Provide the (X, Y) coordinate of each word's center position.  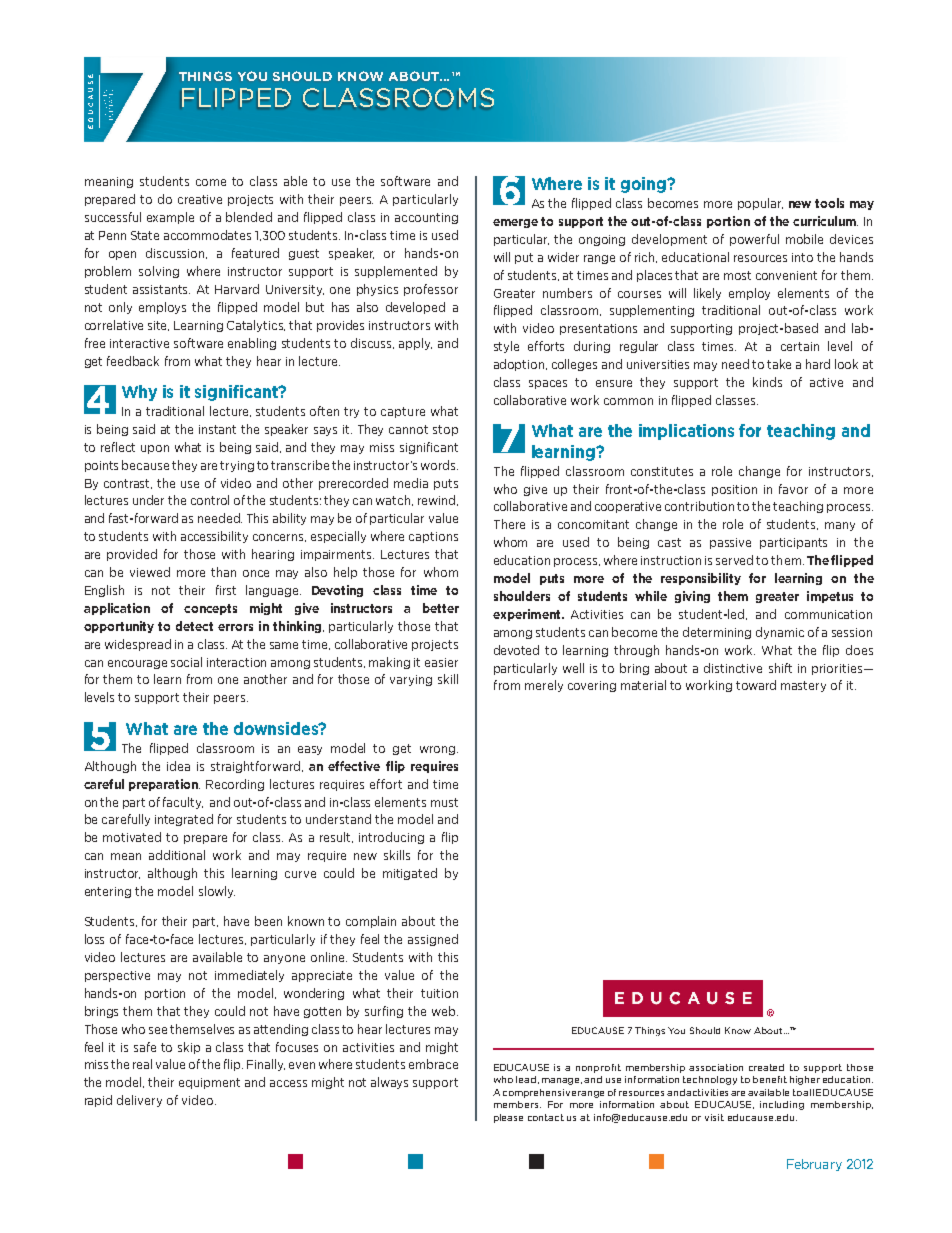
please (508, 1118)
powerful (754, 240)
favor (793, 489)
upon (155, 449)
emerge (515, 223)
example (170, 218)
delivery (139, 1101)
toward (756, 685)
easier (441, 662)
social (186, 662)
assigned (433, 940)
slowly (217, 892)
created (766, 1067)
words (439, 465)
